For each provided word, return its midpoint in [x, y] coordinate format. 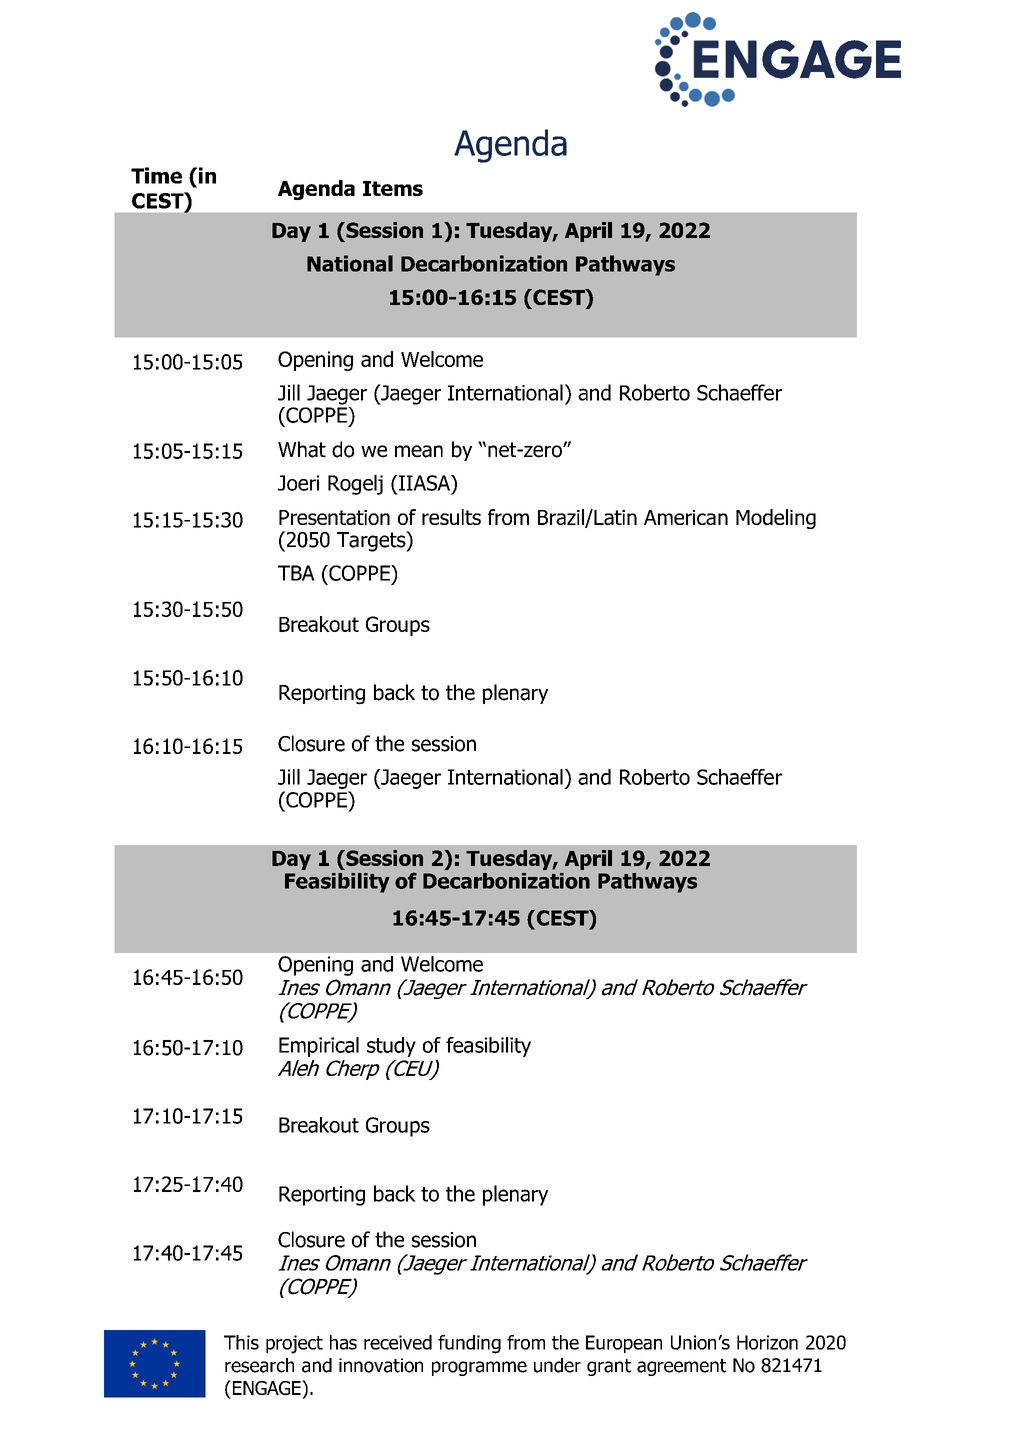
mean [419, 451]
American [686, 517]
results [451, 517]
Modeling [776, 519]
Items [393, 188]
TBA [296, 573]
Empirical [319, 1047]
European [624, 1344]
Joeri [298, 483]
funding [469, 1344]
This [241, 1342]
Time [156, 175]
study [391, 1047]
